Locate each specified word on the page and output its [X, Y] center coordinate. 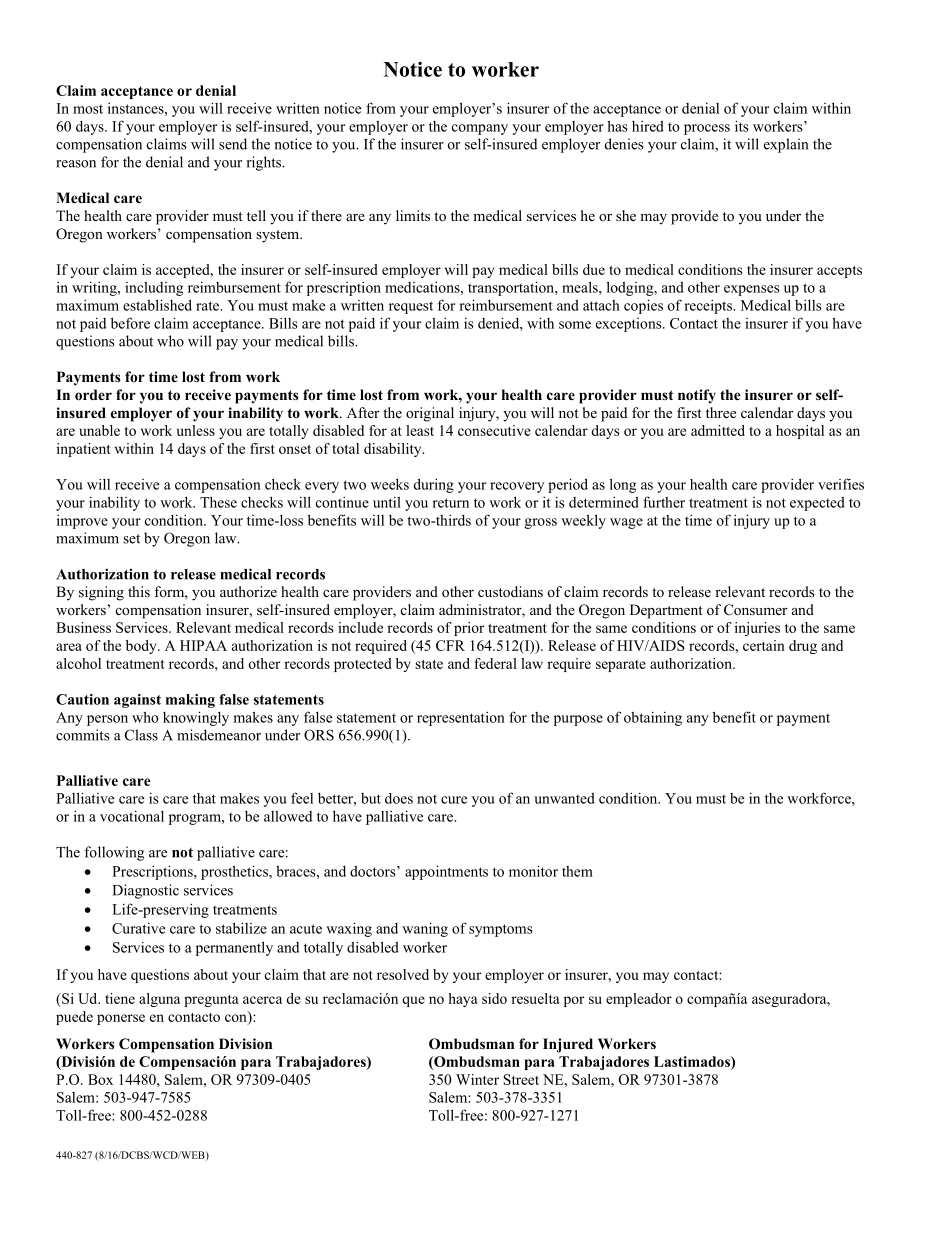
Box [100, 1079]
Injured [568, 1045]
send [233, 144]
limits [413, 215]
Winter [477, 1079]
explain [786, 145]
